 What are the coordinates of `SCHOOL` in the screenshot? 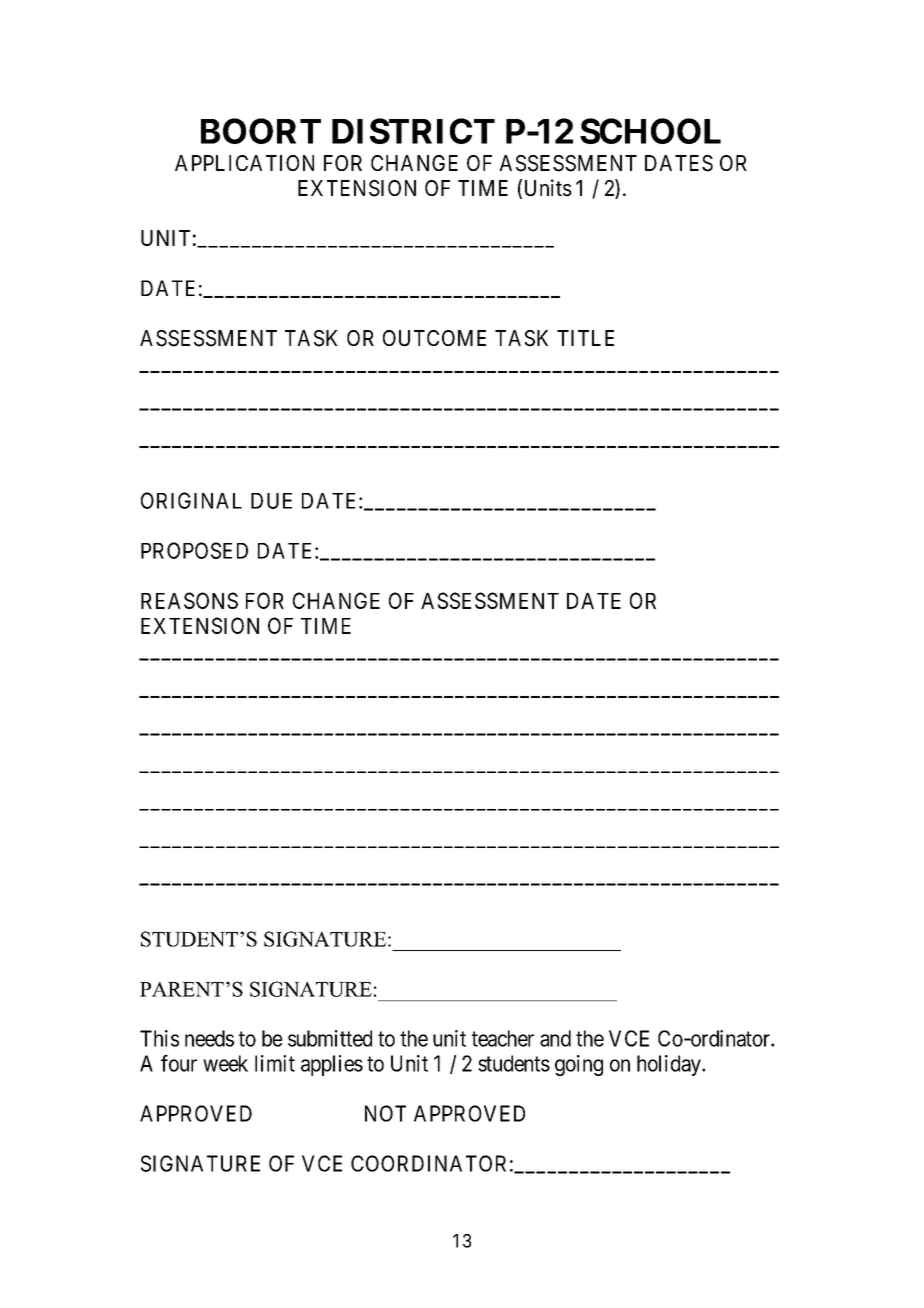 It's located at (650, 131).
